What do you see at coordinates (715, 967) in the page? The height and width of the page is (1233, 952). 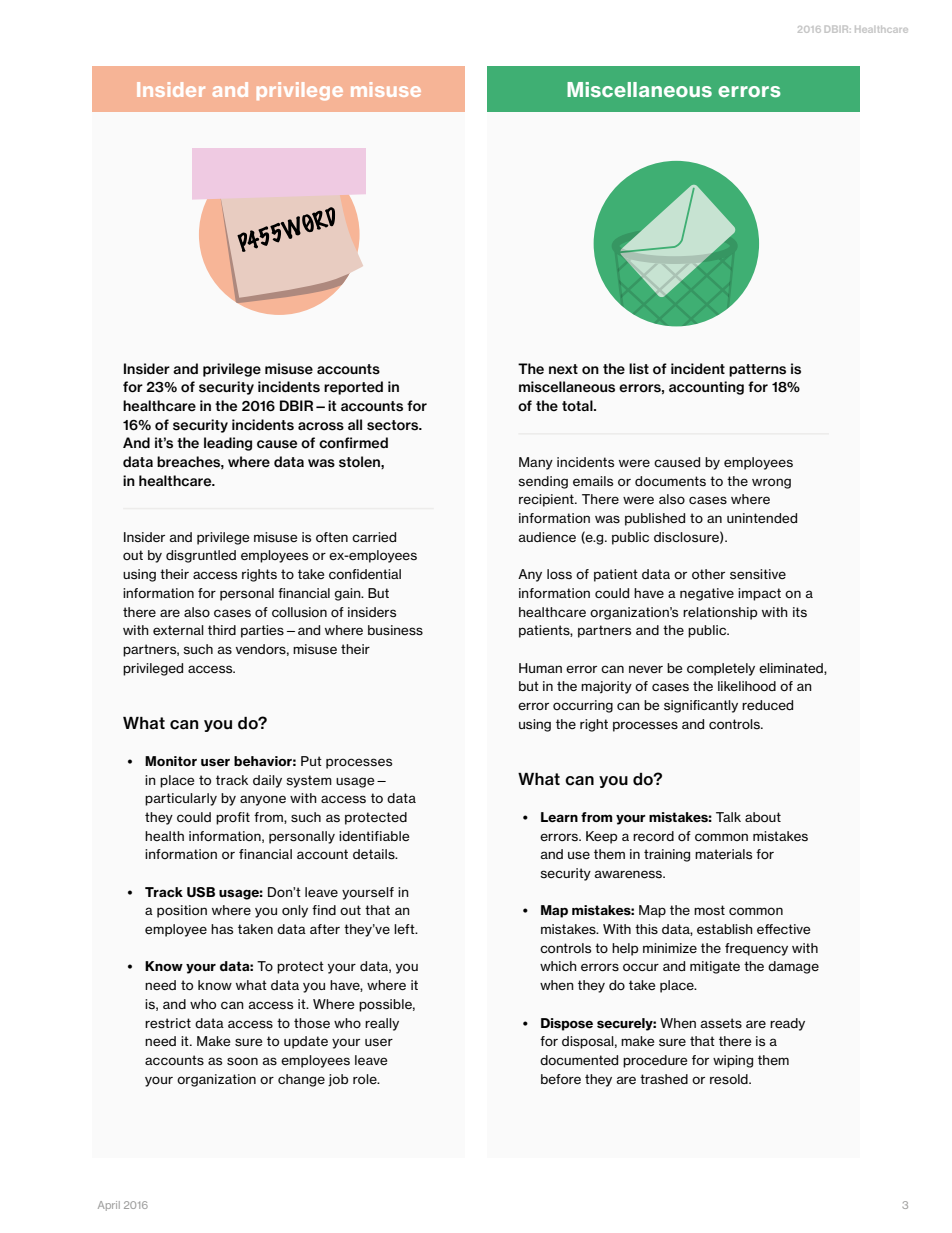 I see `mitigate` at bounding box center [715, 967].
